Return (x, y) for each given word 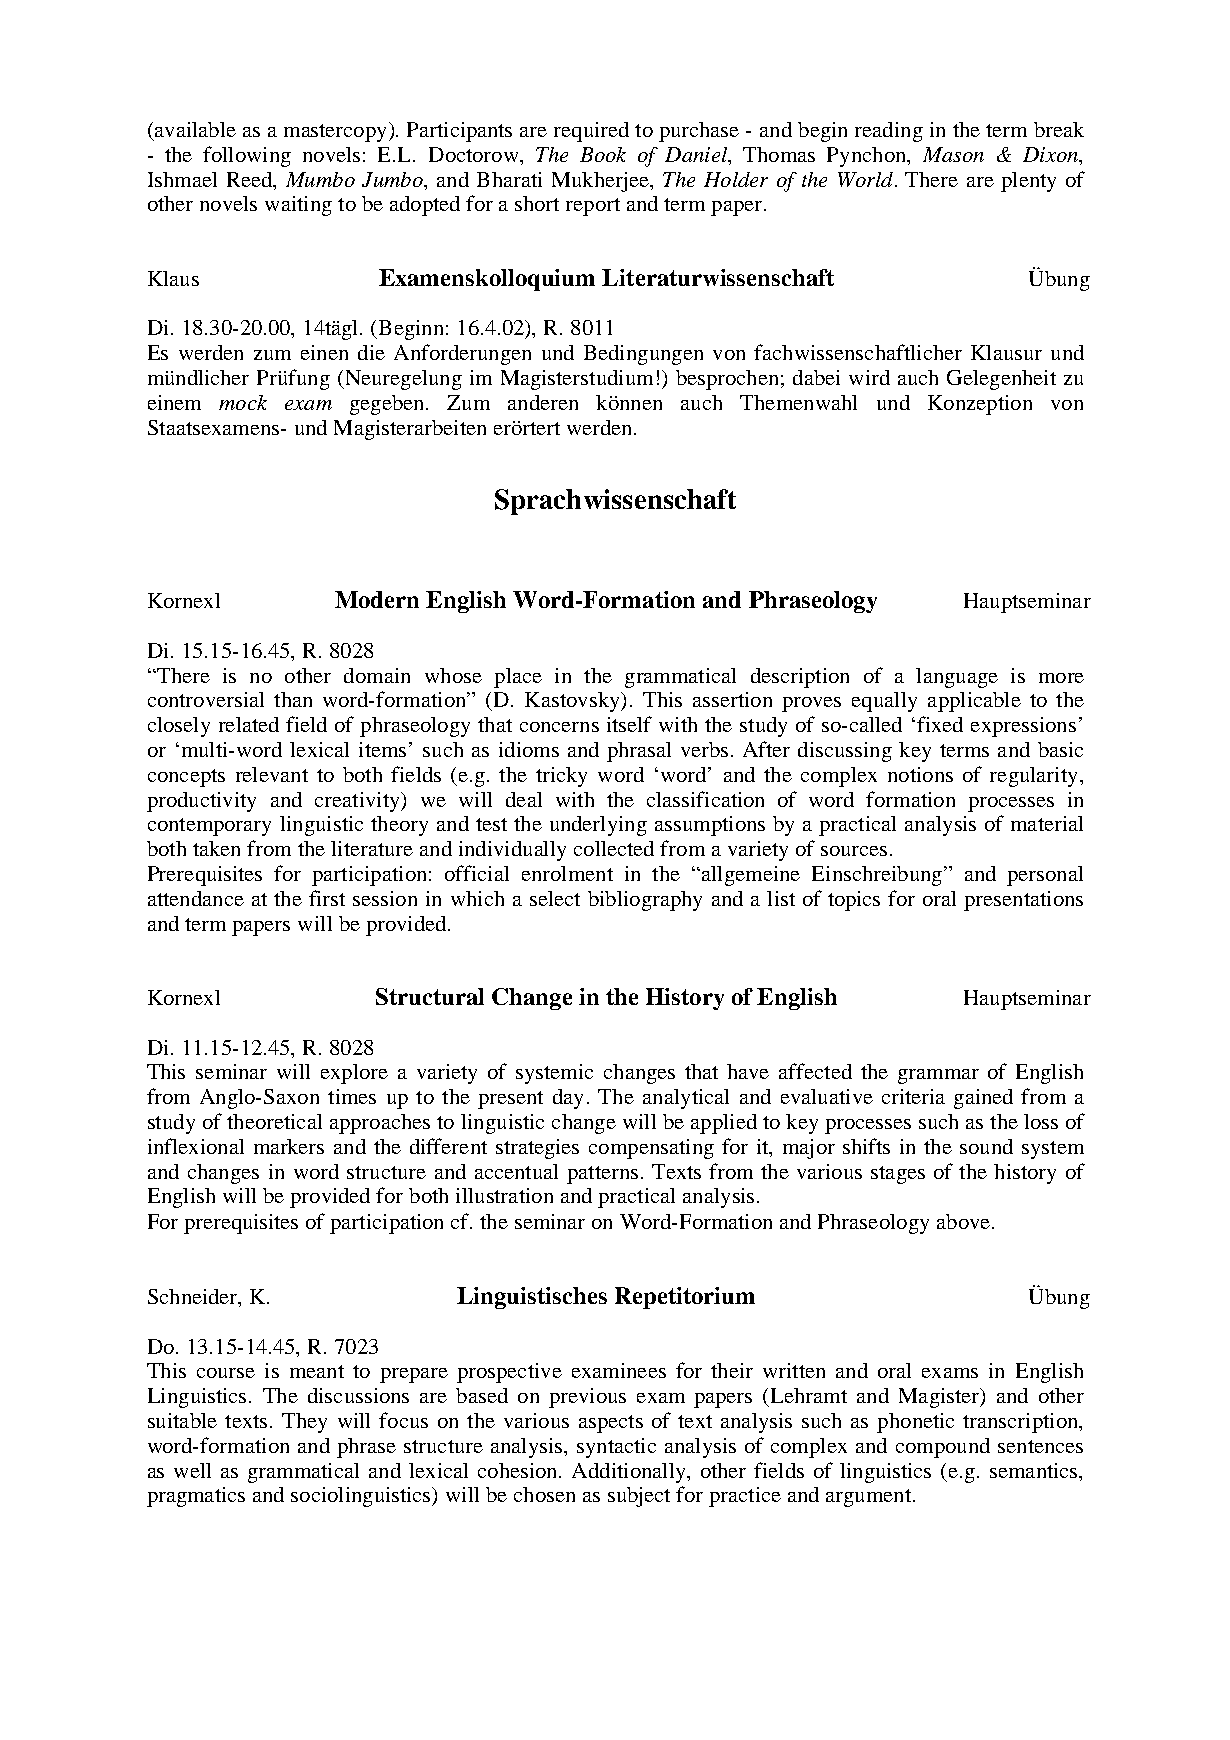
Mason (953, 154)
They (304, 1423)
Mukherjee (601, 182)
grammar (938, 1076)
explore (354, 1074)
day (568, 1099)
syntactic (616, 1448)
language (957, 678)
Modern (377, 599)
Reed (251, 179)
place (518, 678)
